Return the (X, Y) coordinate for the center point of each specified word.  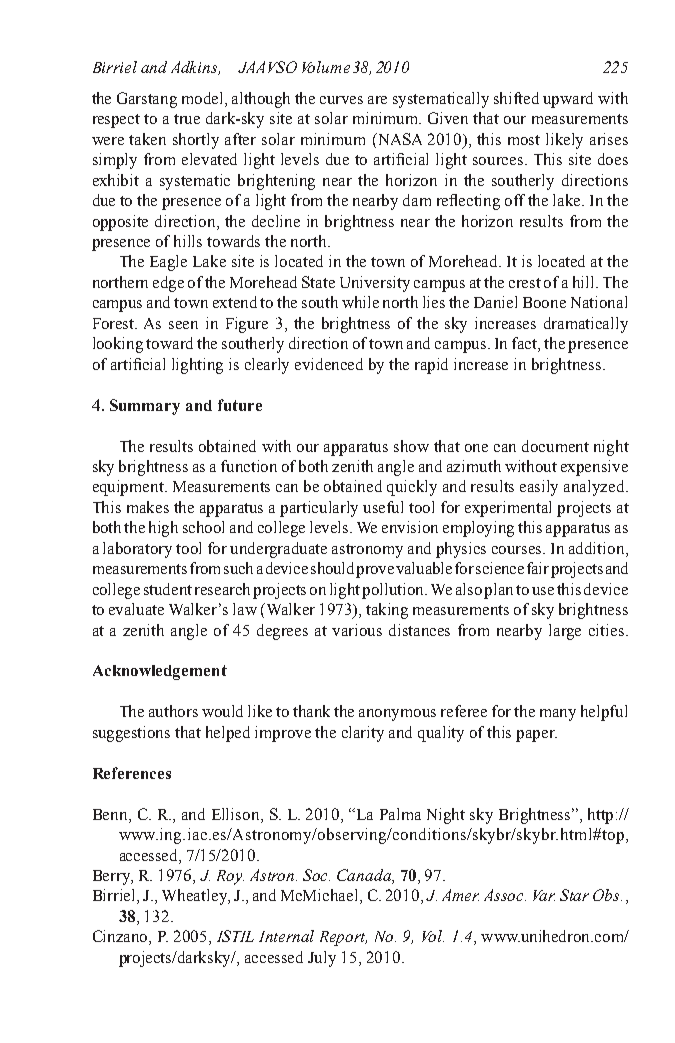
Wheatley (196, 897)
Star (574, 895)
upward (568, 100)
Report (343, 938)
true (187, 119)
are (377, 100)
